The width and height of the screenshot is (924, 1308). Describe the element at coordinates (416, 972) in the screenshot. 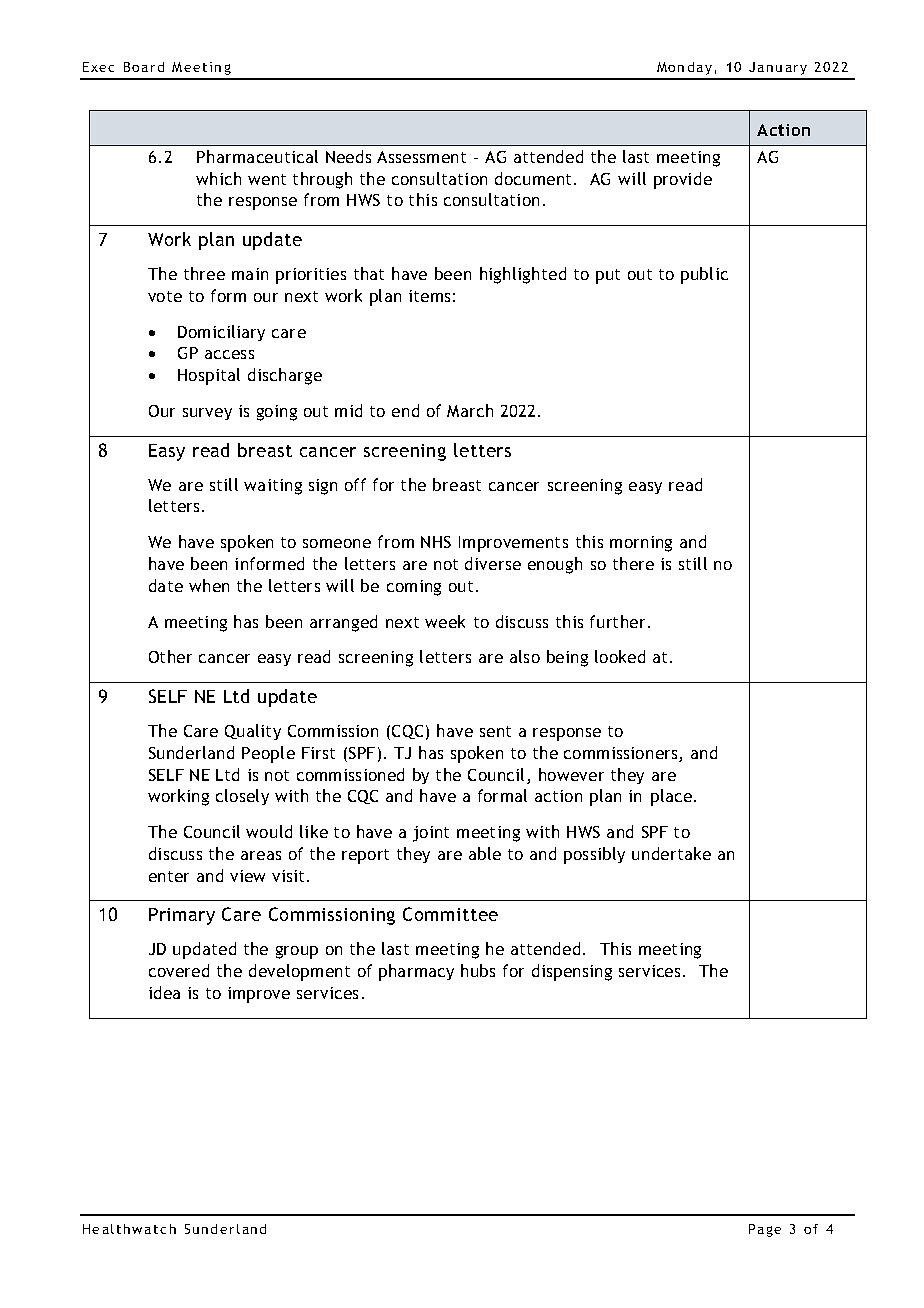

I see `pharmacy` at that location.
